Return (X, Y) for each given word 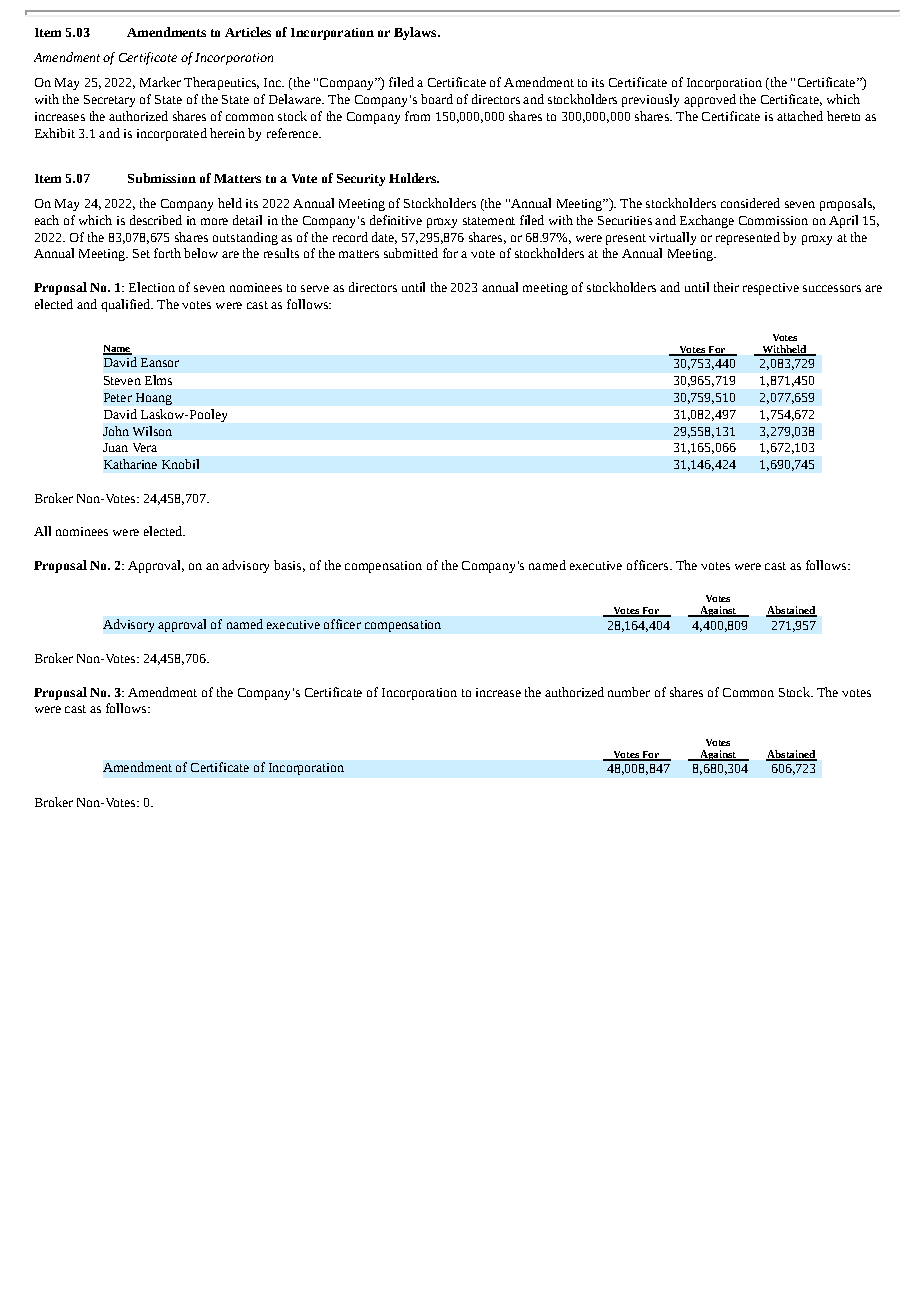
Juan (115, 447)
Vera (145, 447)
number (629, 692)
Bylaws (416, 33)
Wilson (152, 431)
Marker (160, 82)
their (726, 287)
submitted (411, 253)
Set (141, 253)
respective (771, 289)
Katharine (130, 464)
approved (710, 100)
